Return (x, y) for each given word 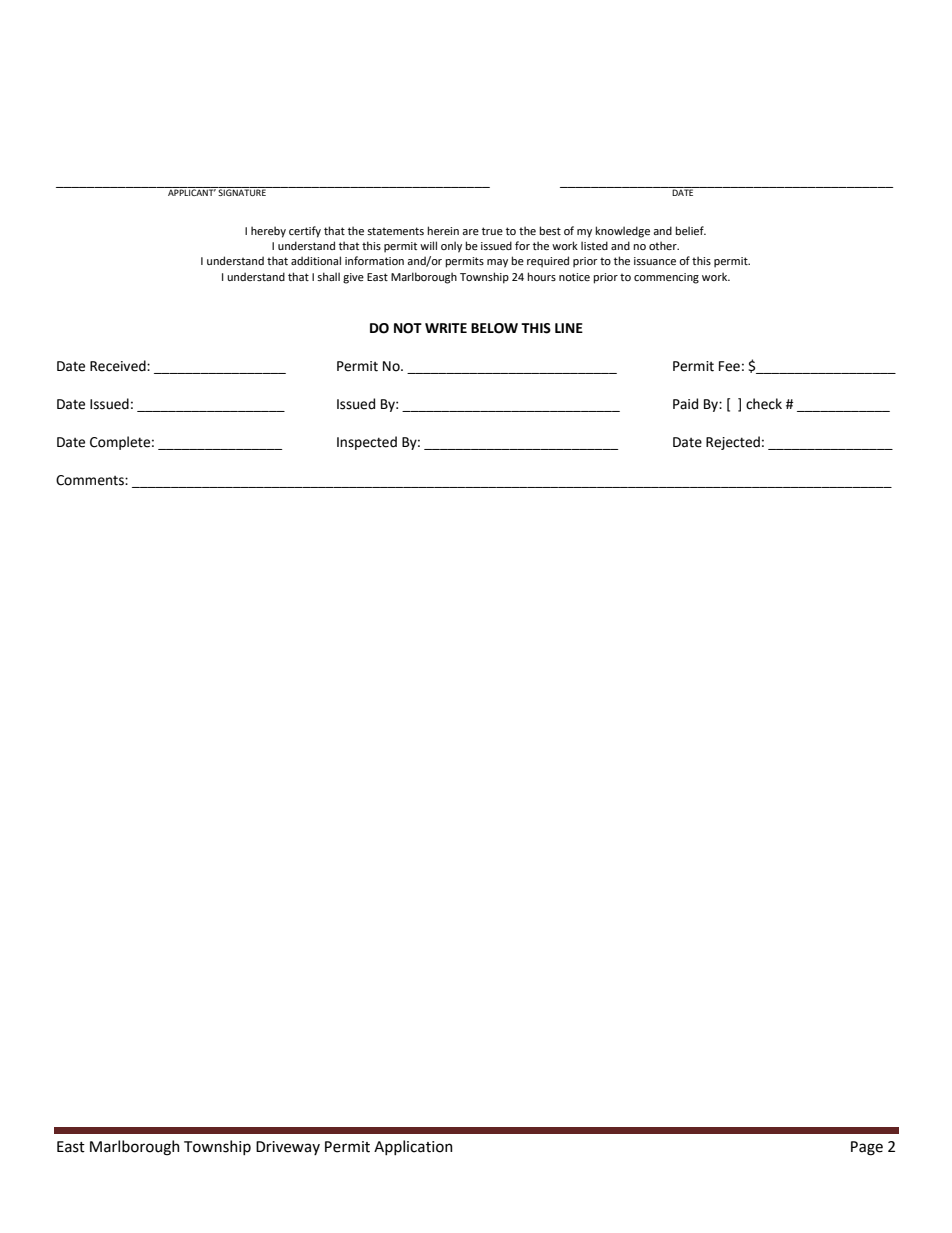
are (470, 232)
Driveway (288, 1148)
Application (413, 1147)
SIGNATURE (242, 191)
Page (867, 1148)
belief (690, 230)
